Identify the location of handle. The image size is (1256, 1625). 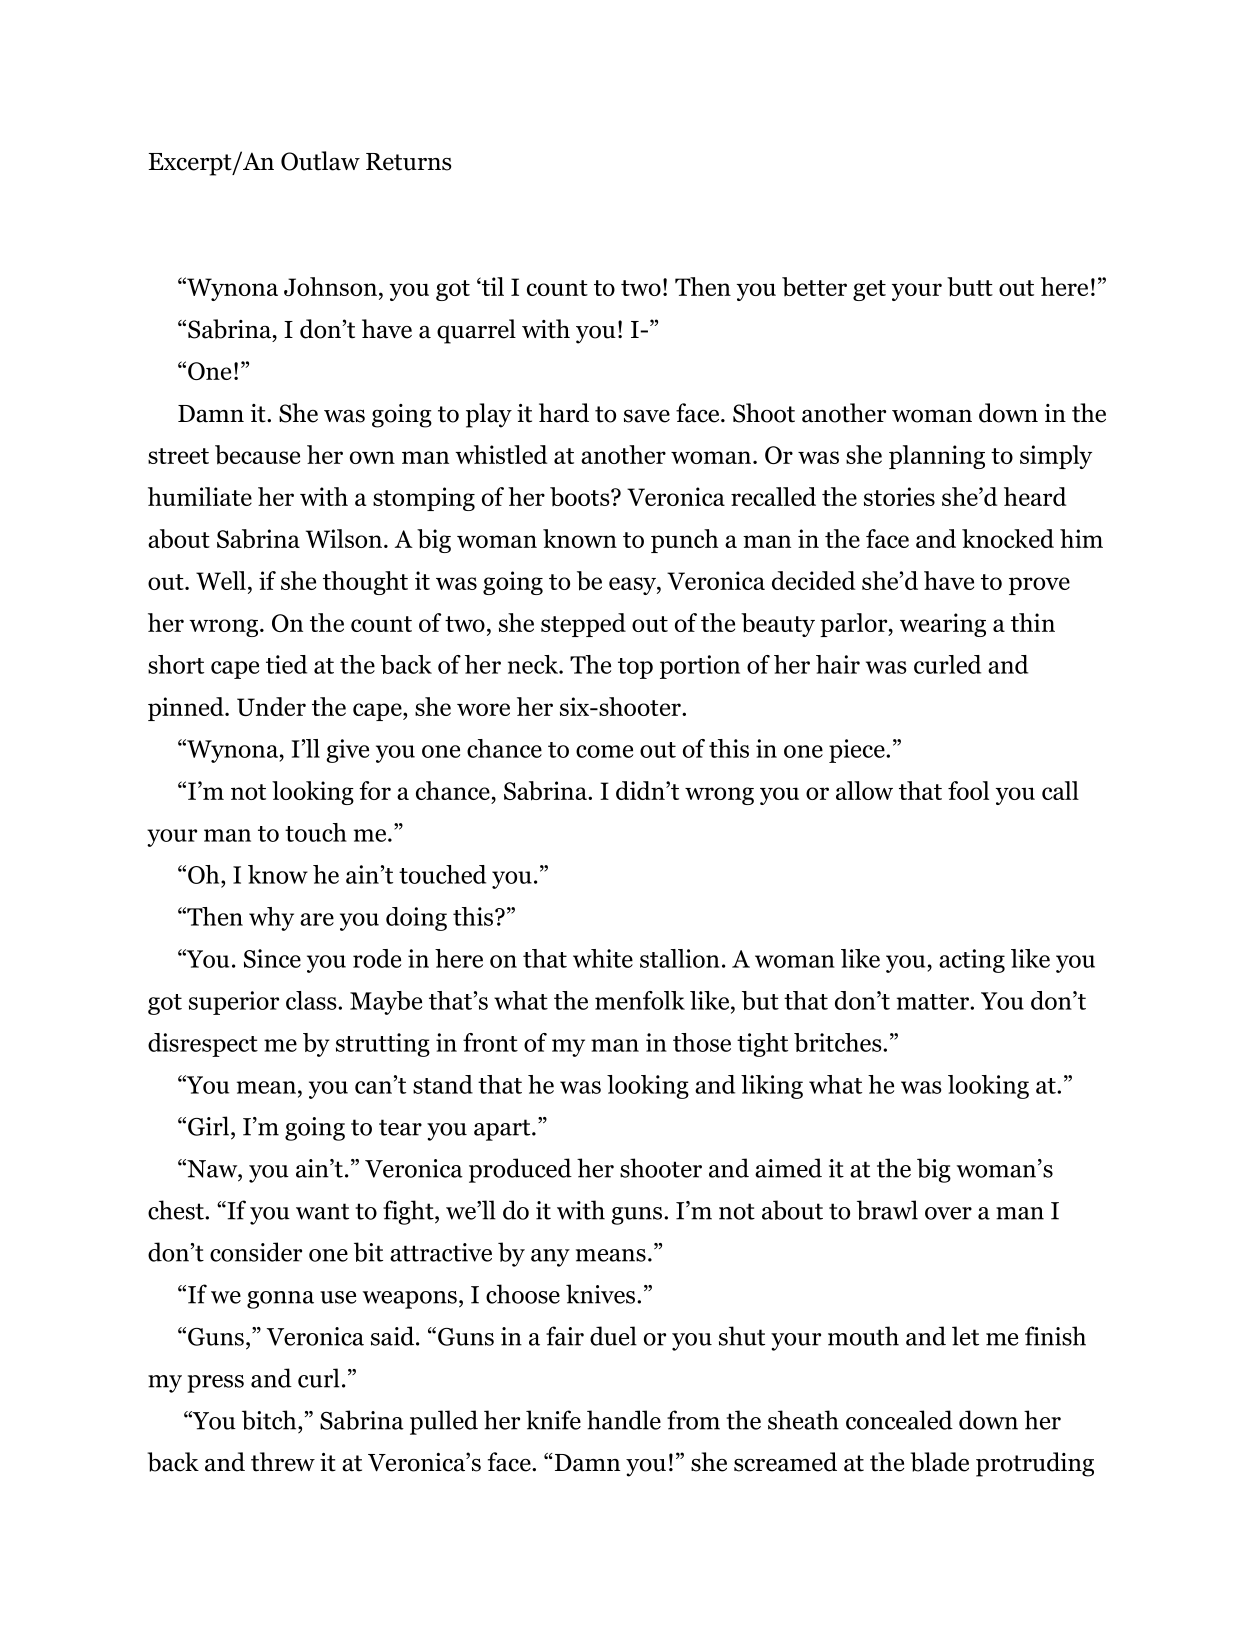
(624, 1420).
